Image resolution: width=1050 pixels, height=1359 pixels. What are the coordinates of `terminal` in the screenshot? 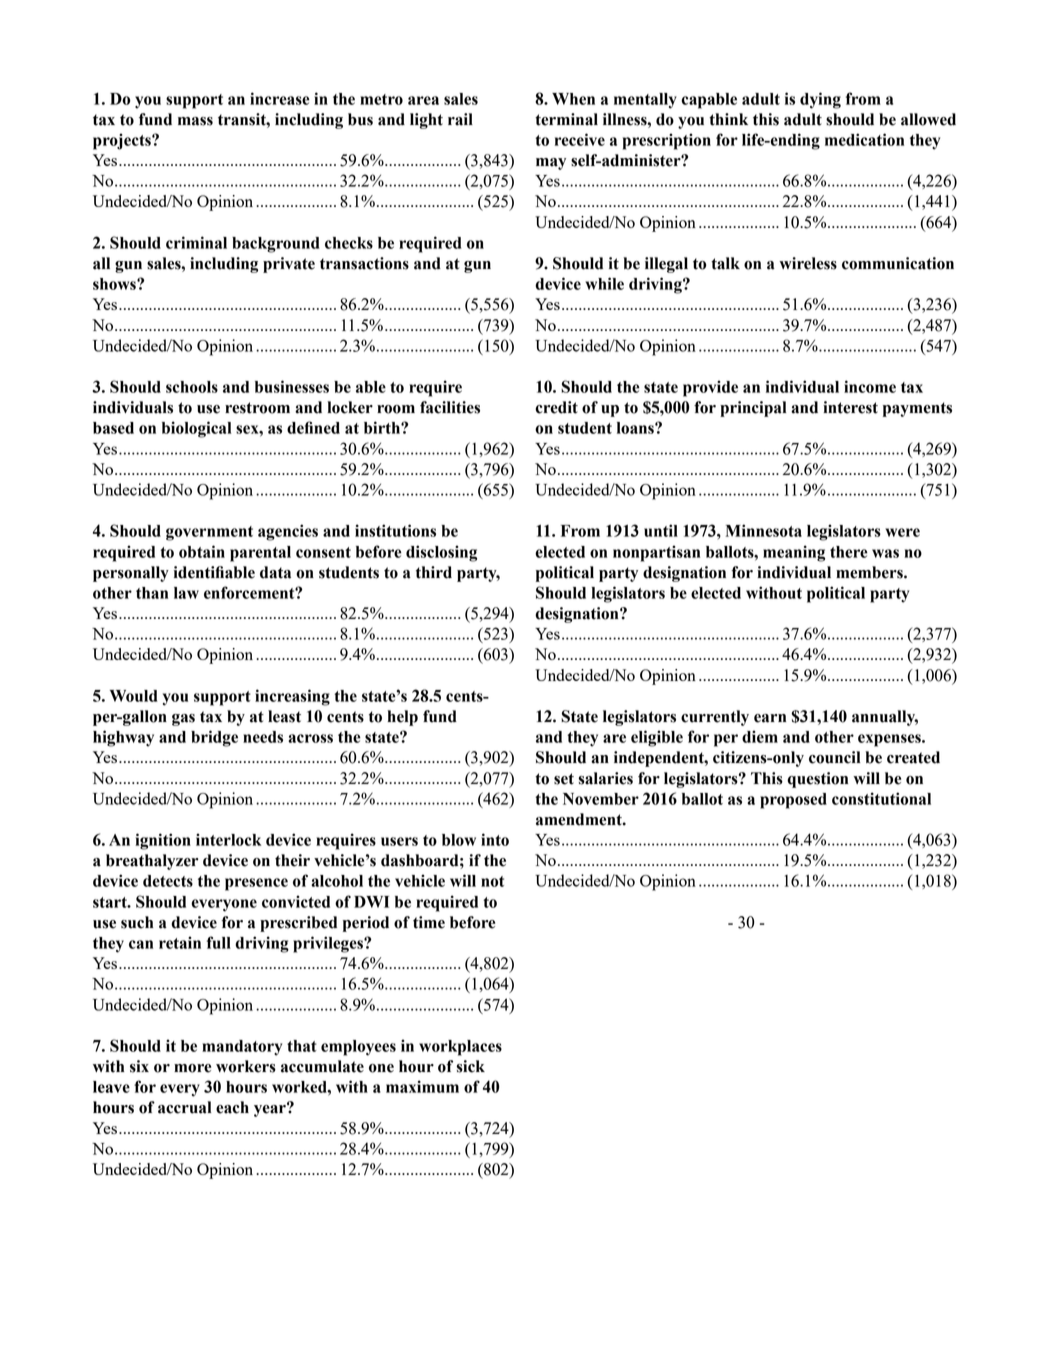 It's located at (566, 119).
